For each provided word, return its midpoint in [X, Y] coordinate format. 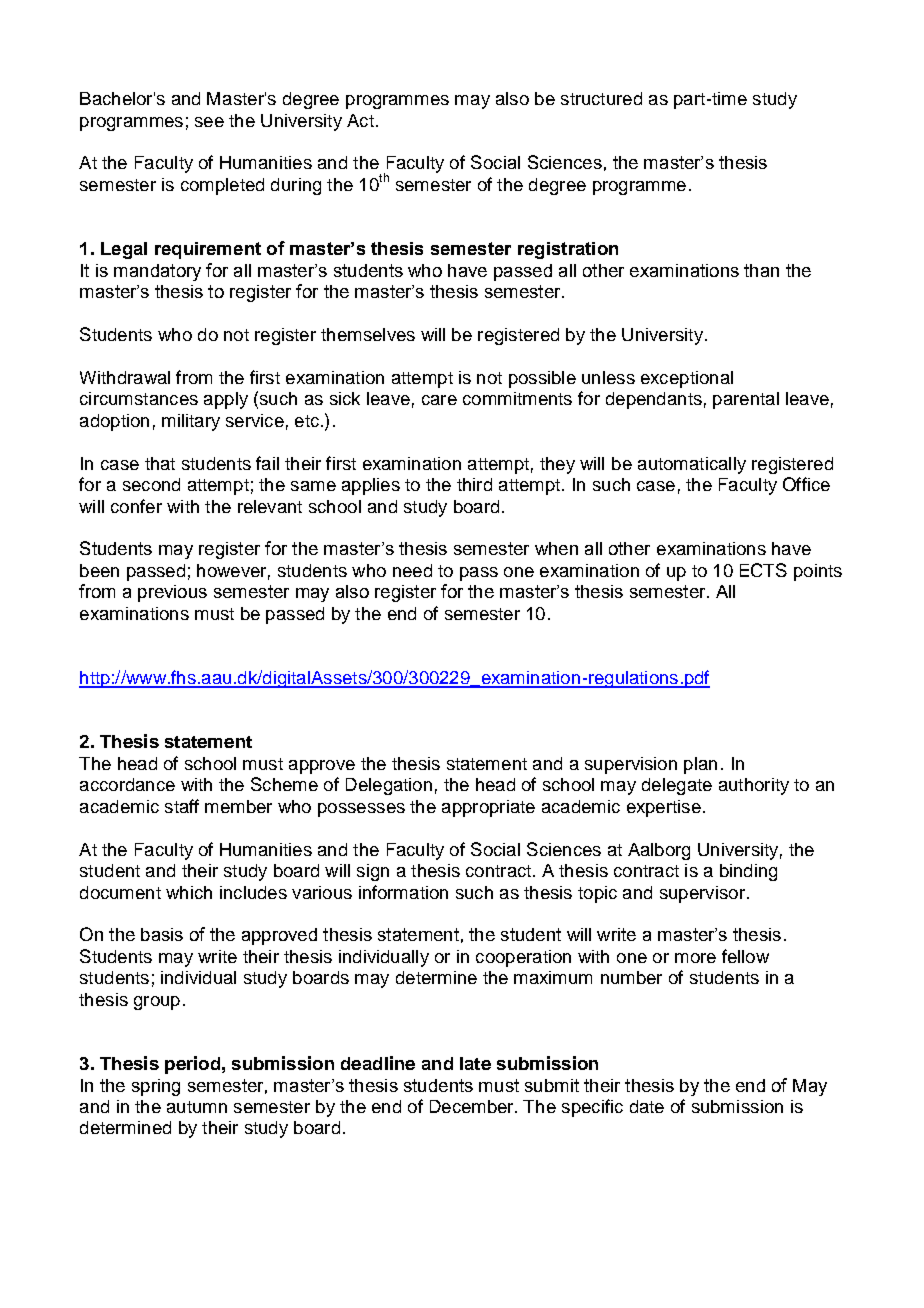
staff [182, 806]
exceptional [687, 379]
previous [172, 593]
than [761, 270]
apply [226, 400]
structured [601, 98]
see [209, 122]
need [412, 570]
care [439, 400]
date [647, 1106]
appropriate [488, 808]
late [475, 1063]
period [192, 1065]
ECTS [763, 570]
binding [748, 872]
